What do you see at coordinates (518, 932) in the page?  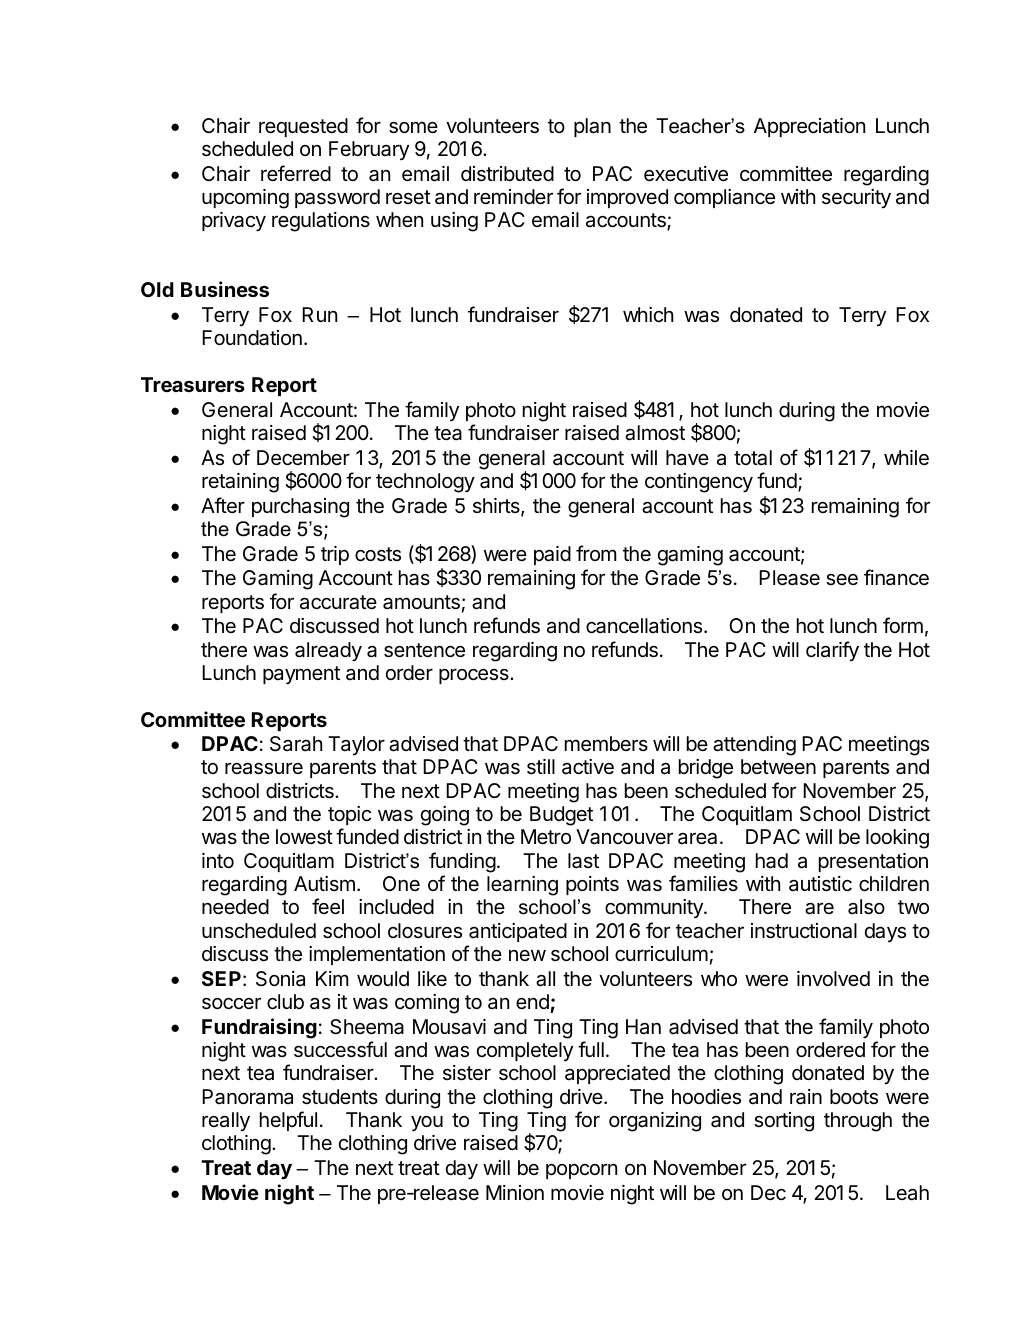 I see `anticipated` at bounding box center [518, 932].
